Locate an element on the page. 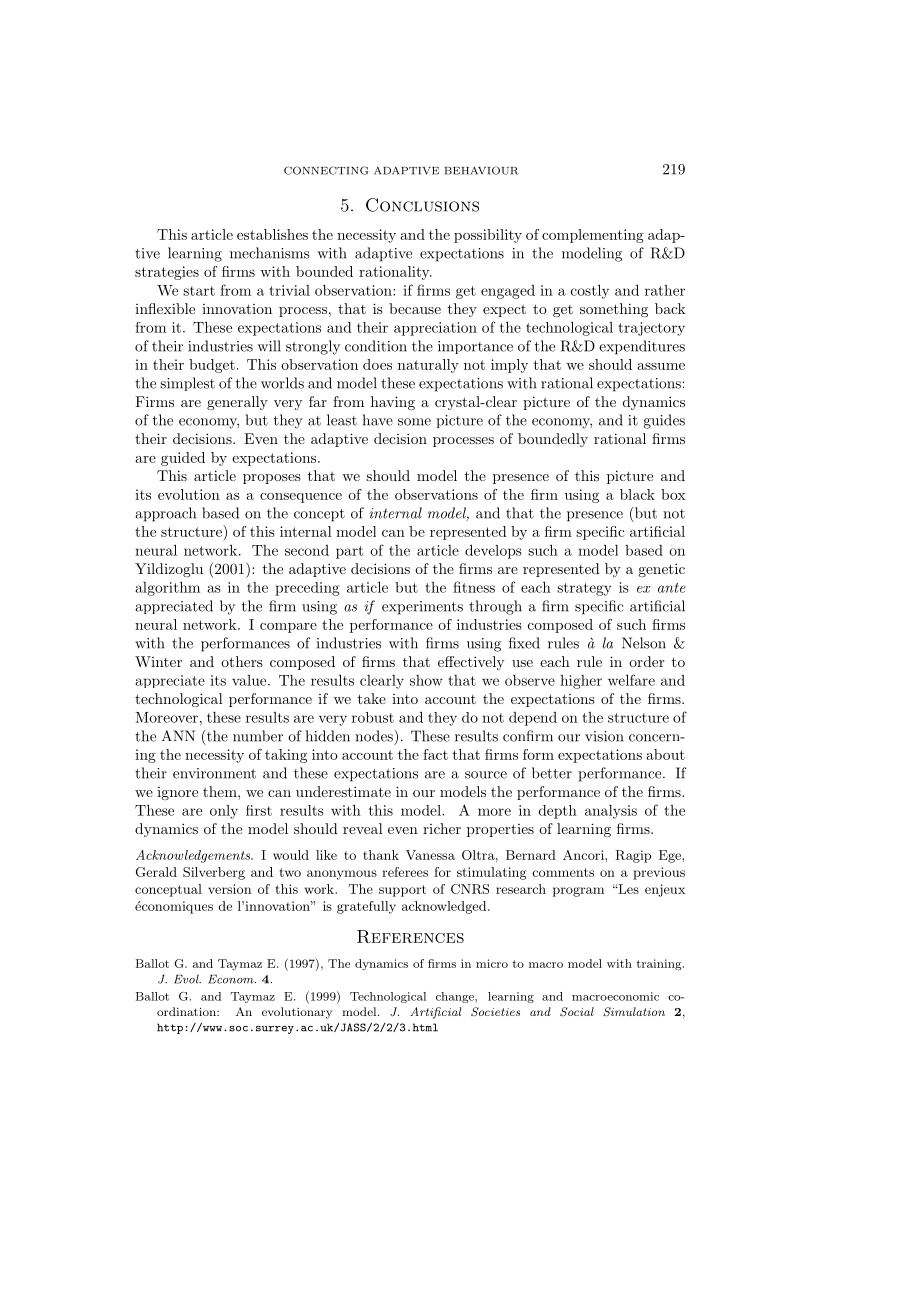  experiments is located at coordinates (422, 608).
